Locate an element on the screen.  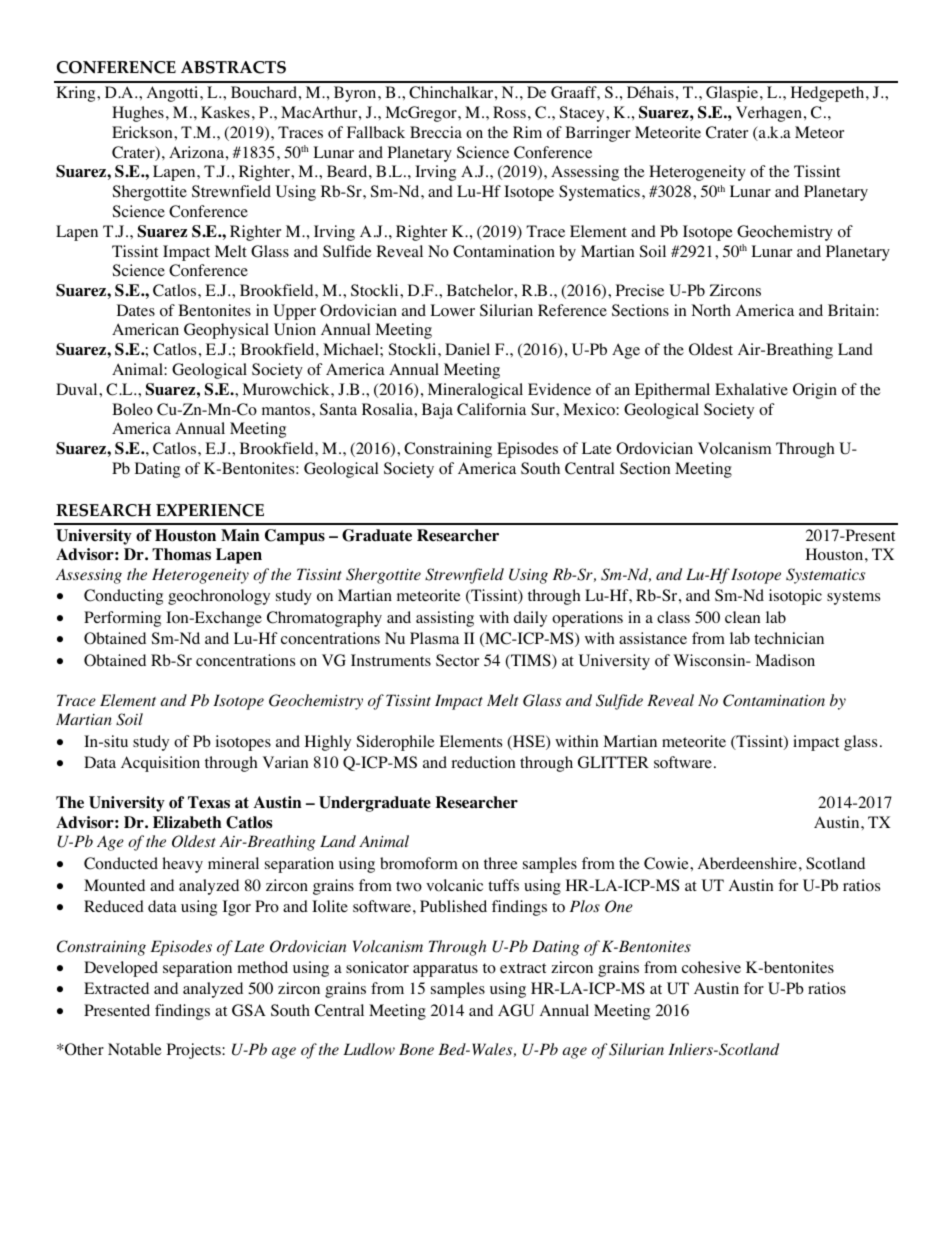
AGU is located at coordinates (516, 1010).
